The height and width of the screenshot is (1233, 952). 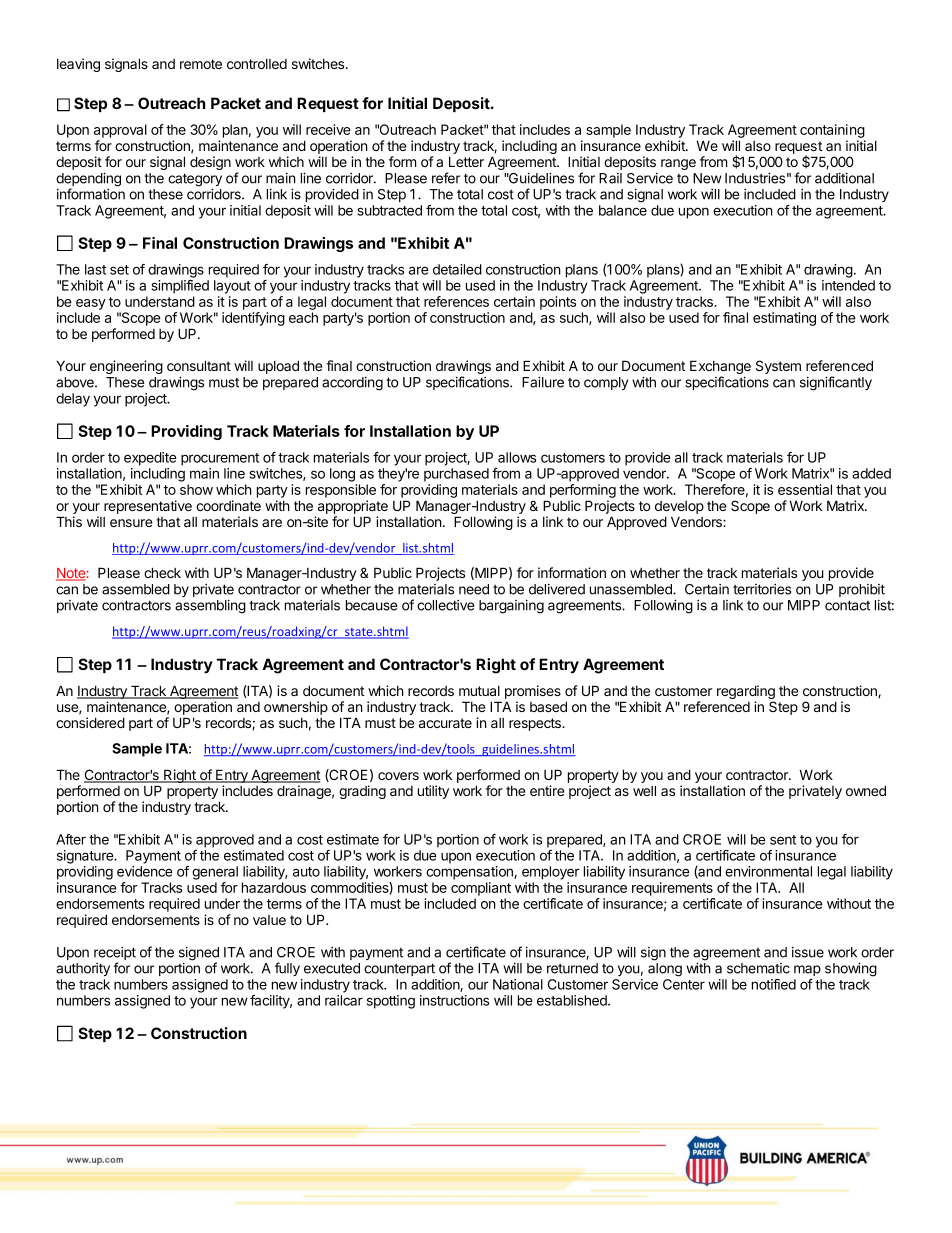 I want to click on System, so click(x=778, y=367).
